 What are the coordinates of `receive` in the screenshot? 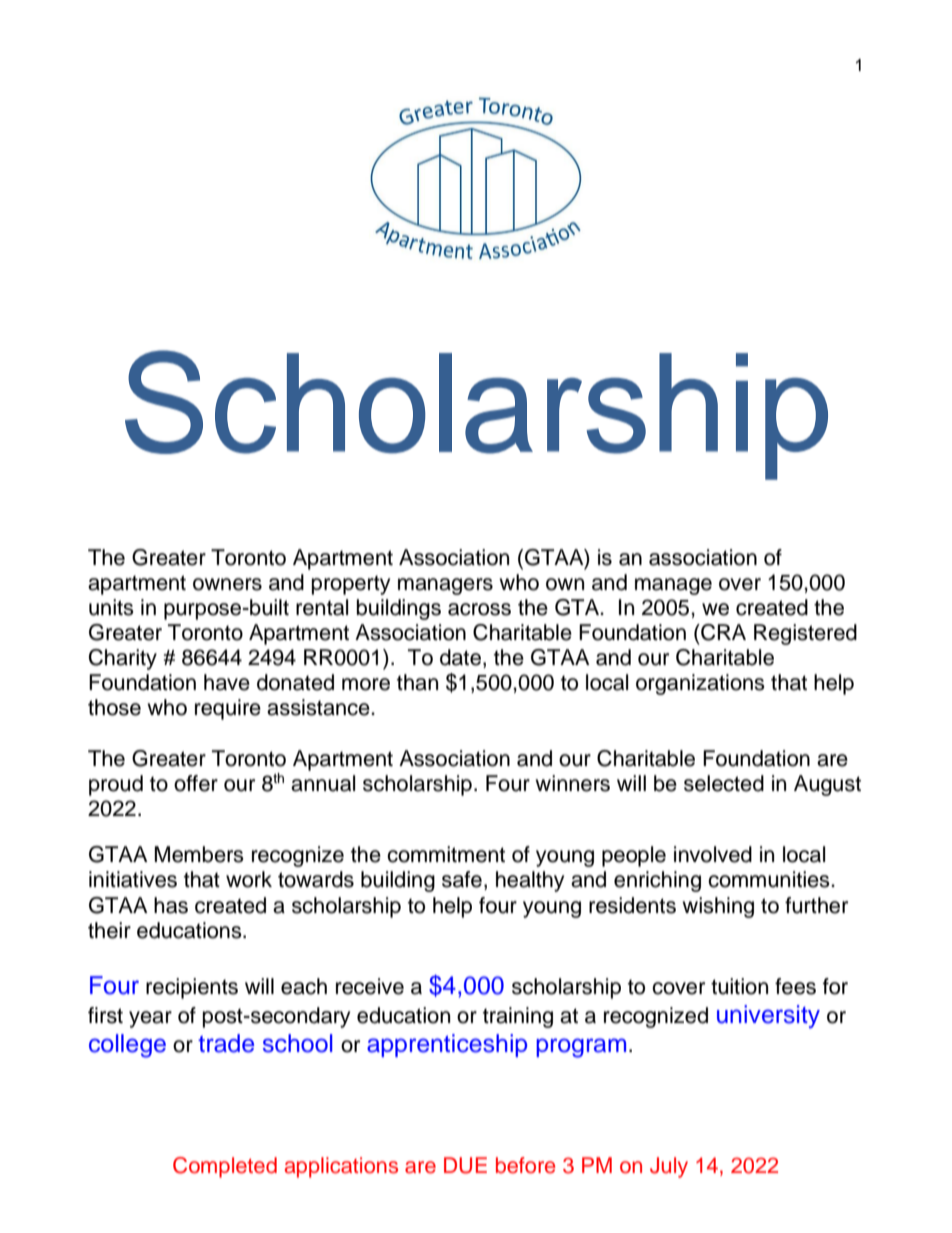 It's located at (370, 986).
